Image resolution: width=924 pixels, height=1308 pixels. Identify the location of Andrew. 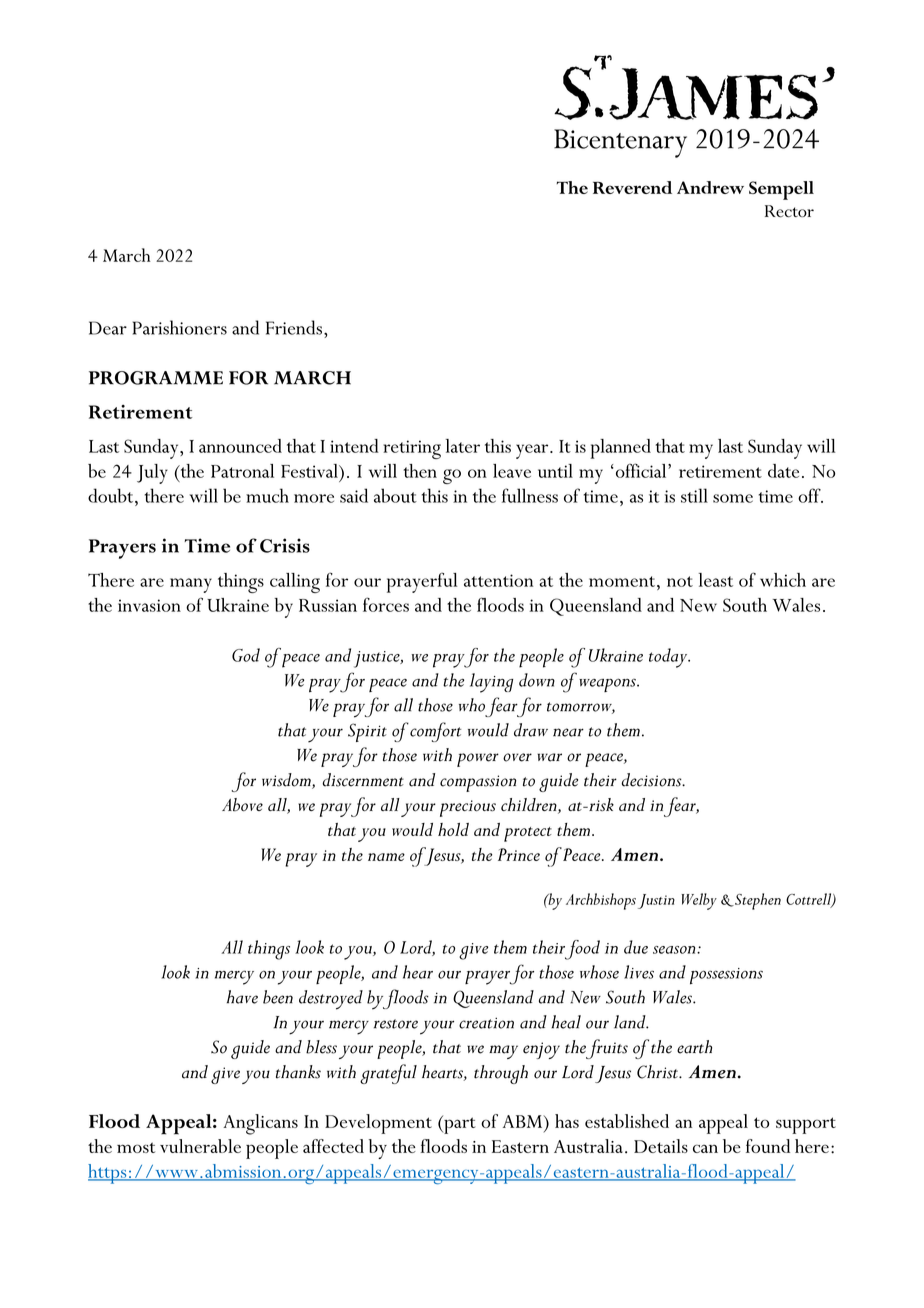
(710, 187).
